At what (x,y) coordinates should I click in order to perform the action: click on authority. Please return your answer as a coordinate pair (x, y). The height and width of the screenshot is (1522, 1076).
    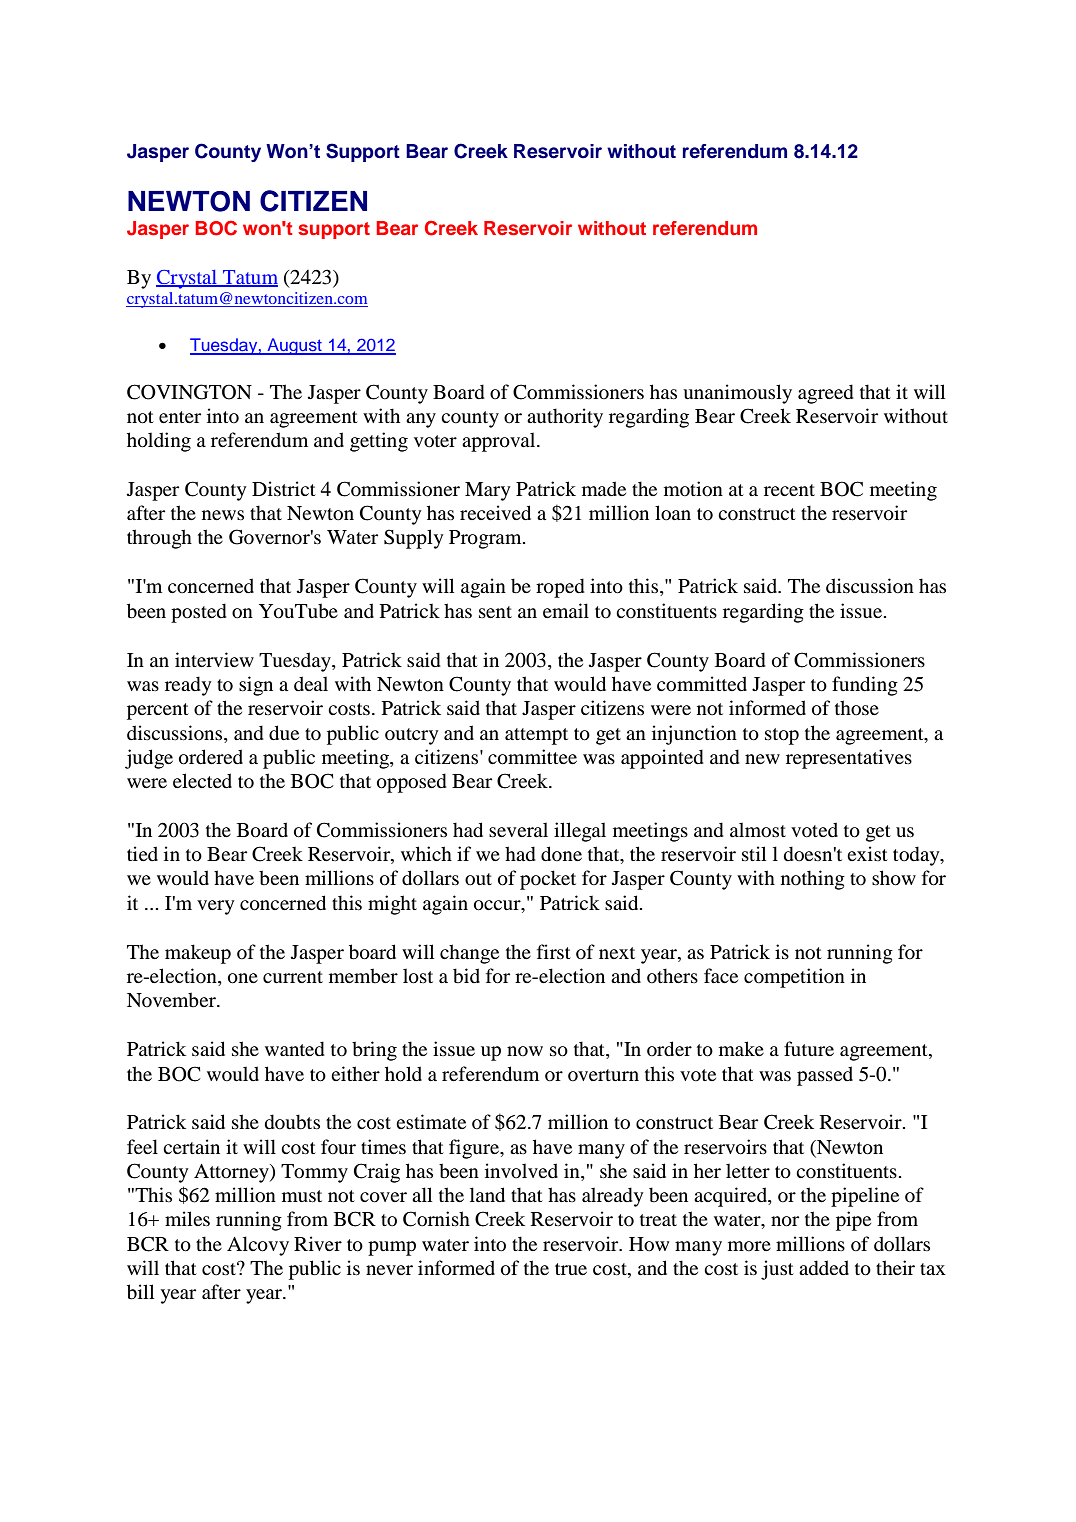
    Looking at the image, I should click on (565, 418).
